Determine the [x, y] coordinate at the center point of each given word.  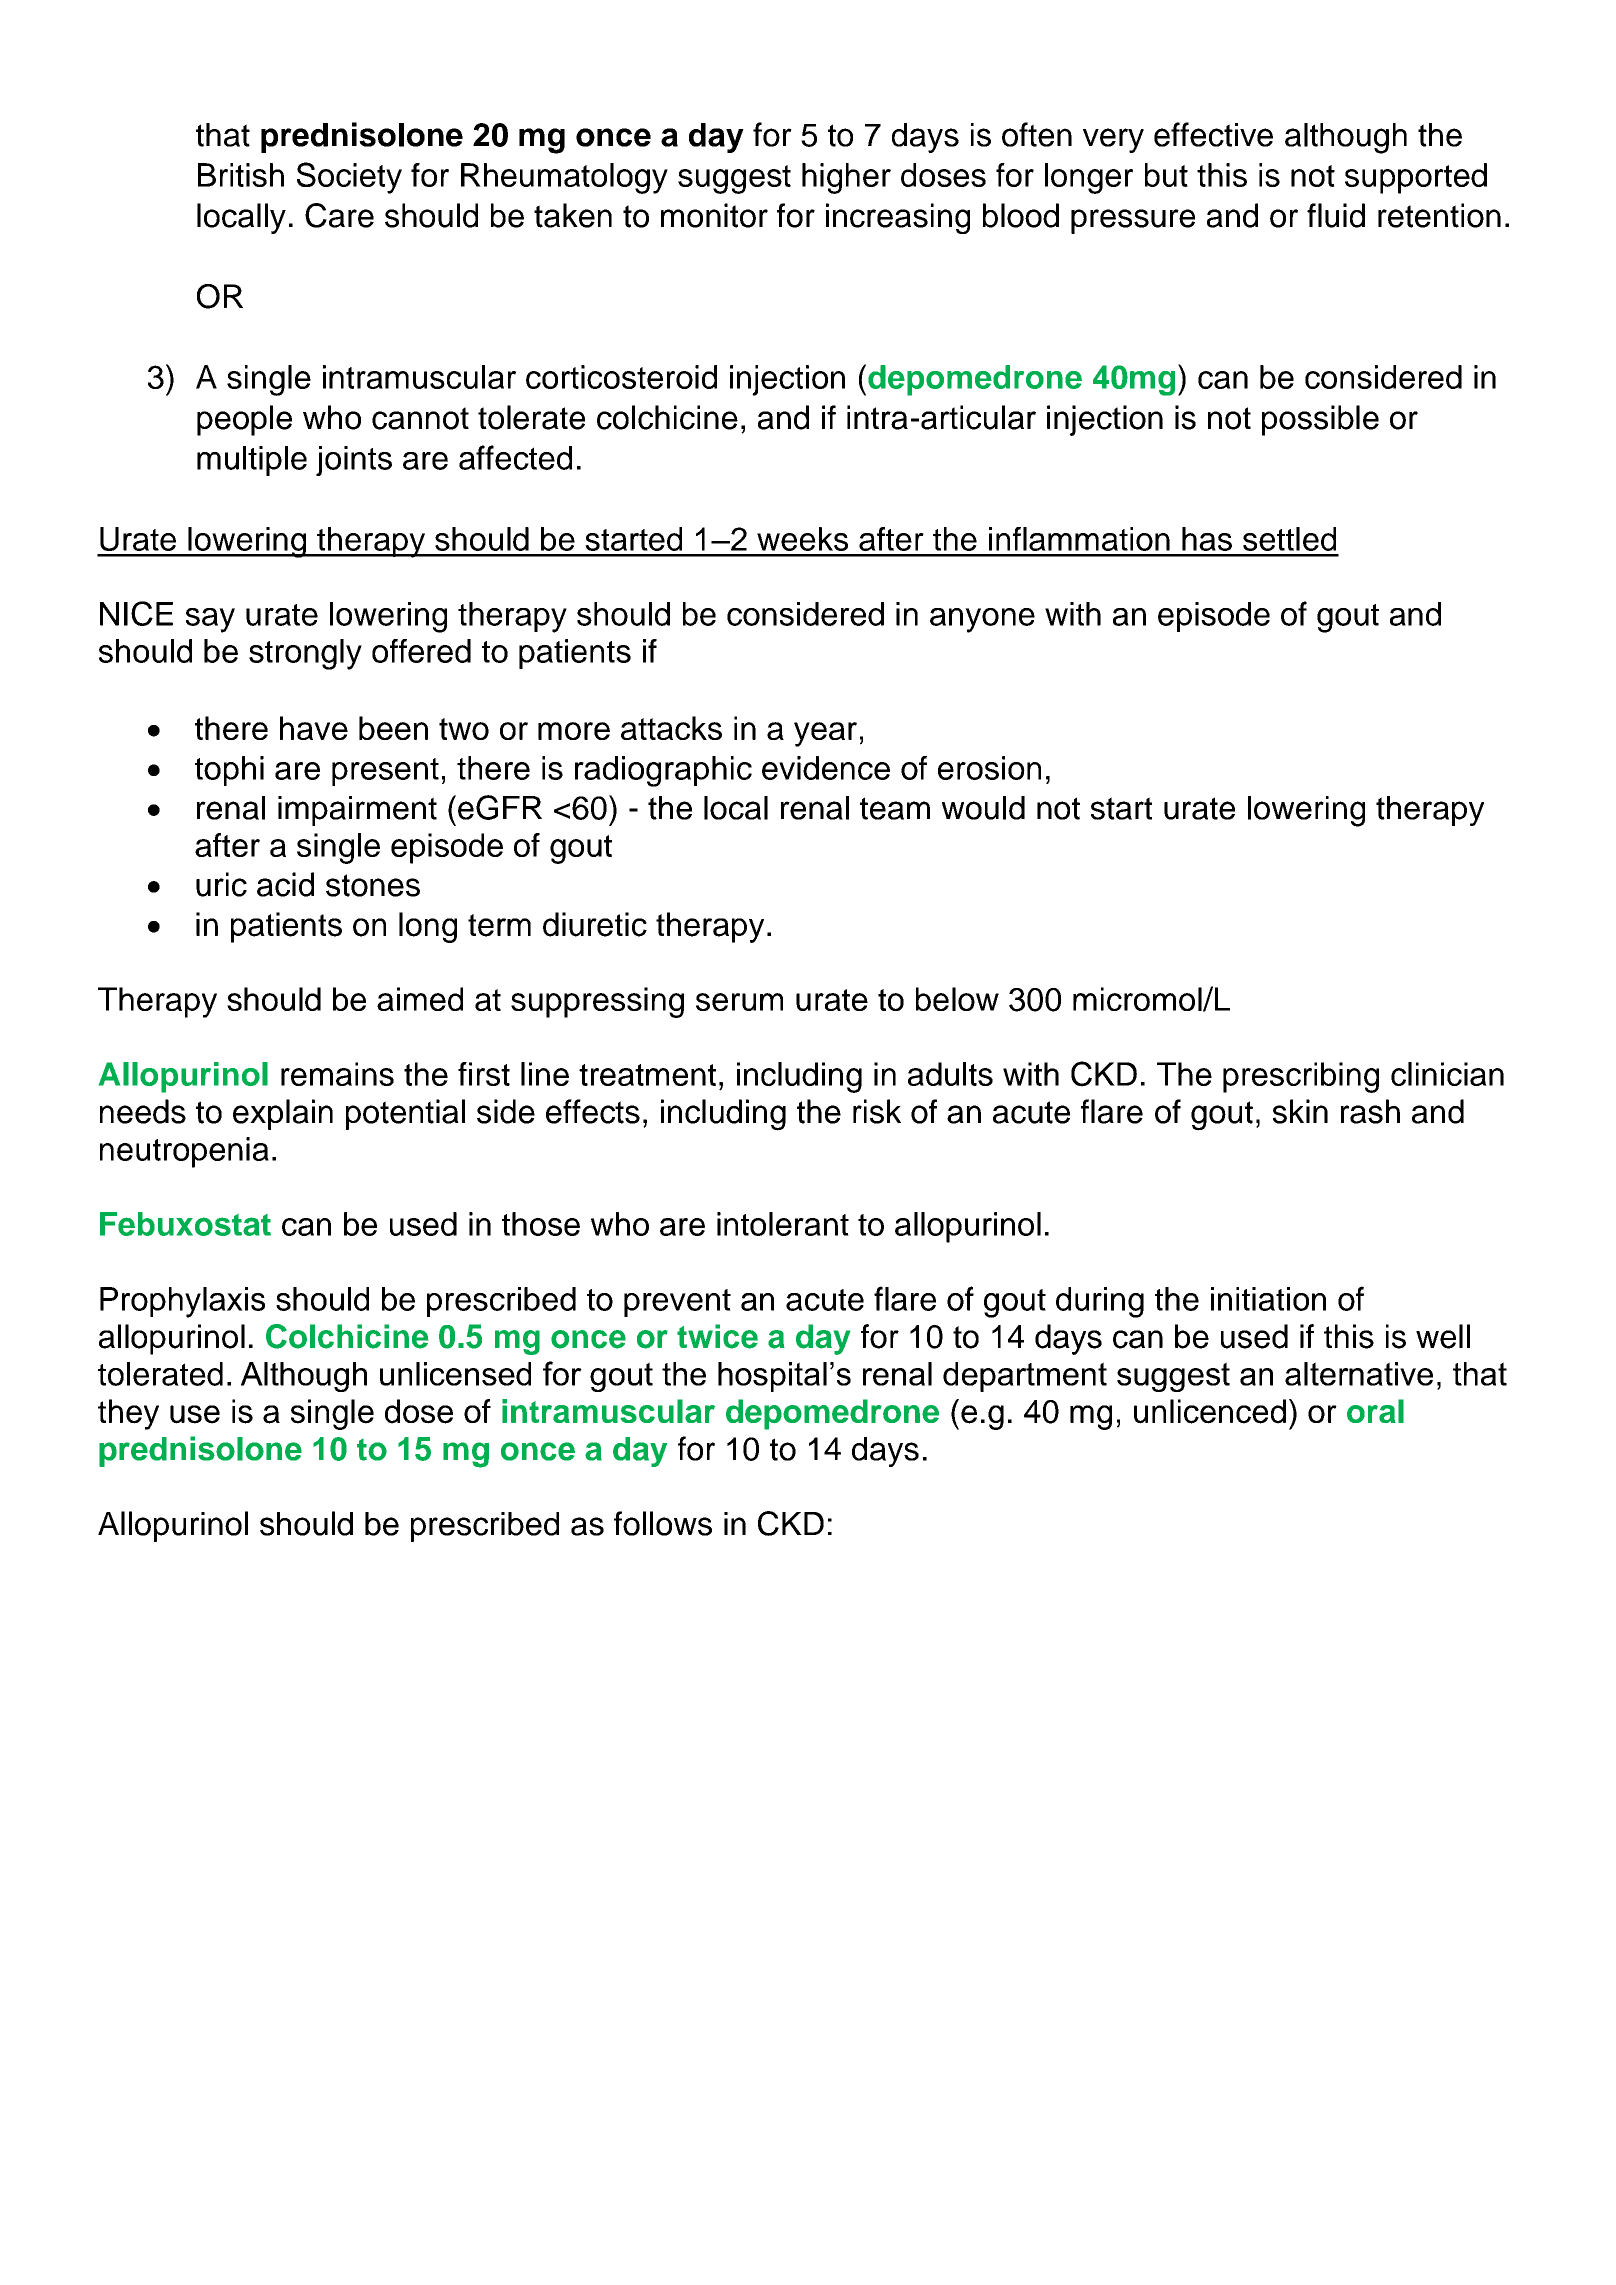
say [210, 620]
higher [846, 178]
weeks [802, 539]
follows [663, 1523]
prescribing [1301, 1077]
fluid [1336, 215]
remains [337, 1074]
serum [739, 1002]
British [241, 175]
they [128, 1414]
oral [1375, 1411]
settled [1289, 539]
